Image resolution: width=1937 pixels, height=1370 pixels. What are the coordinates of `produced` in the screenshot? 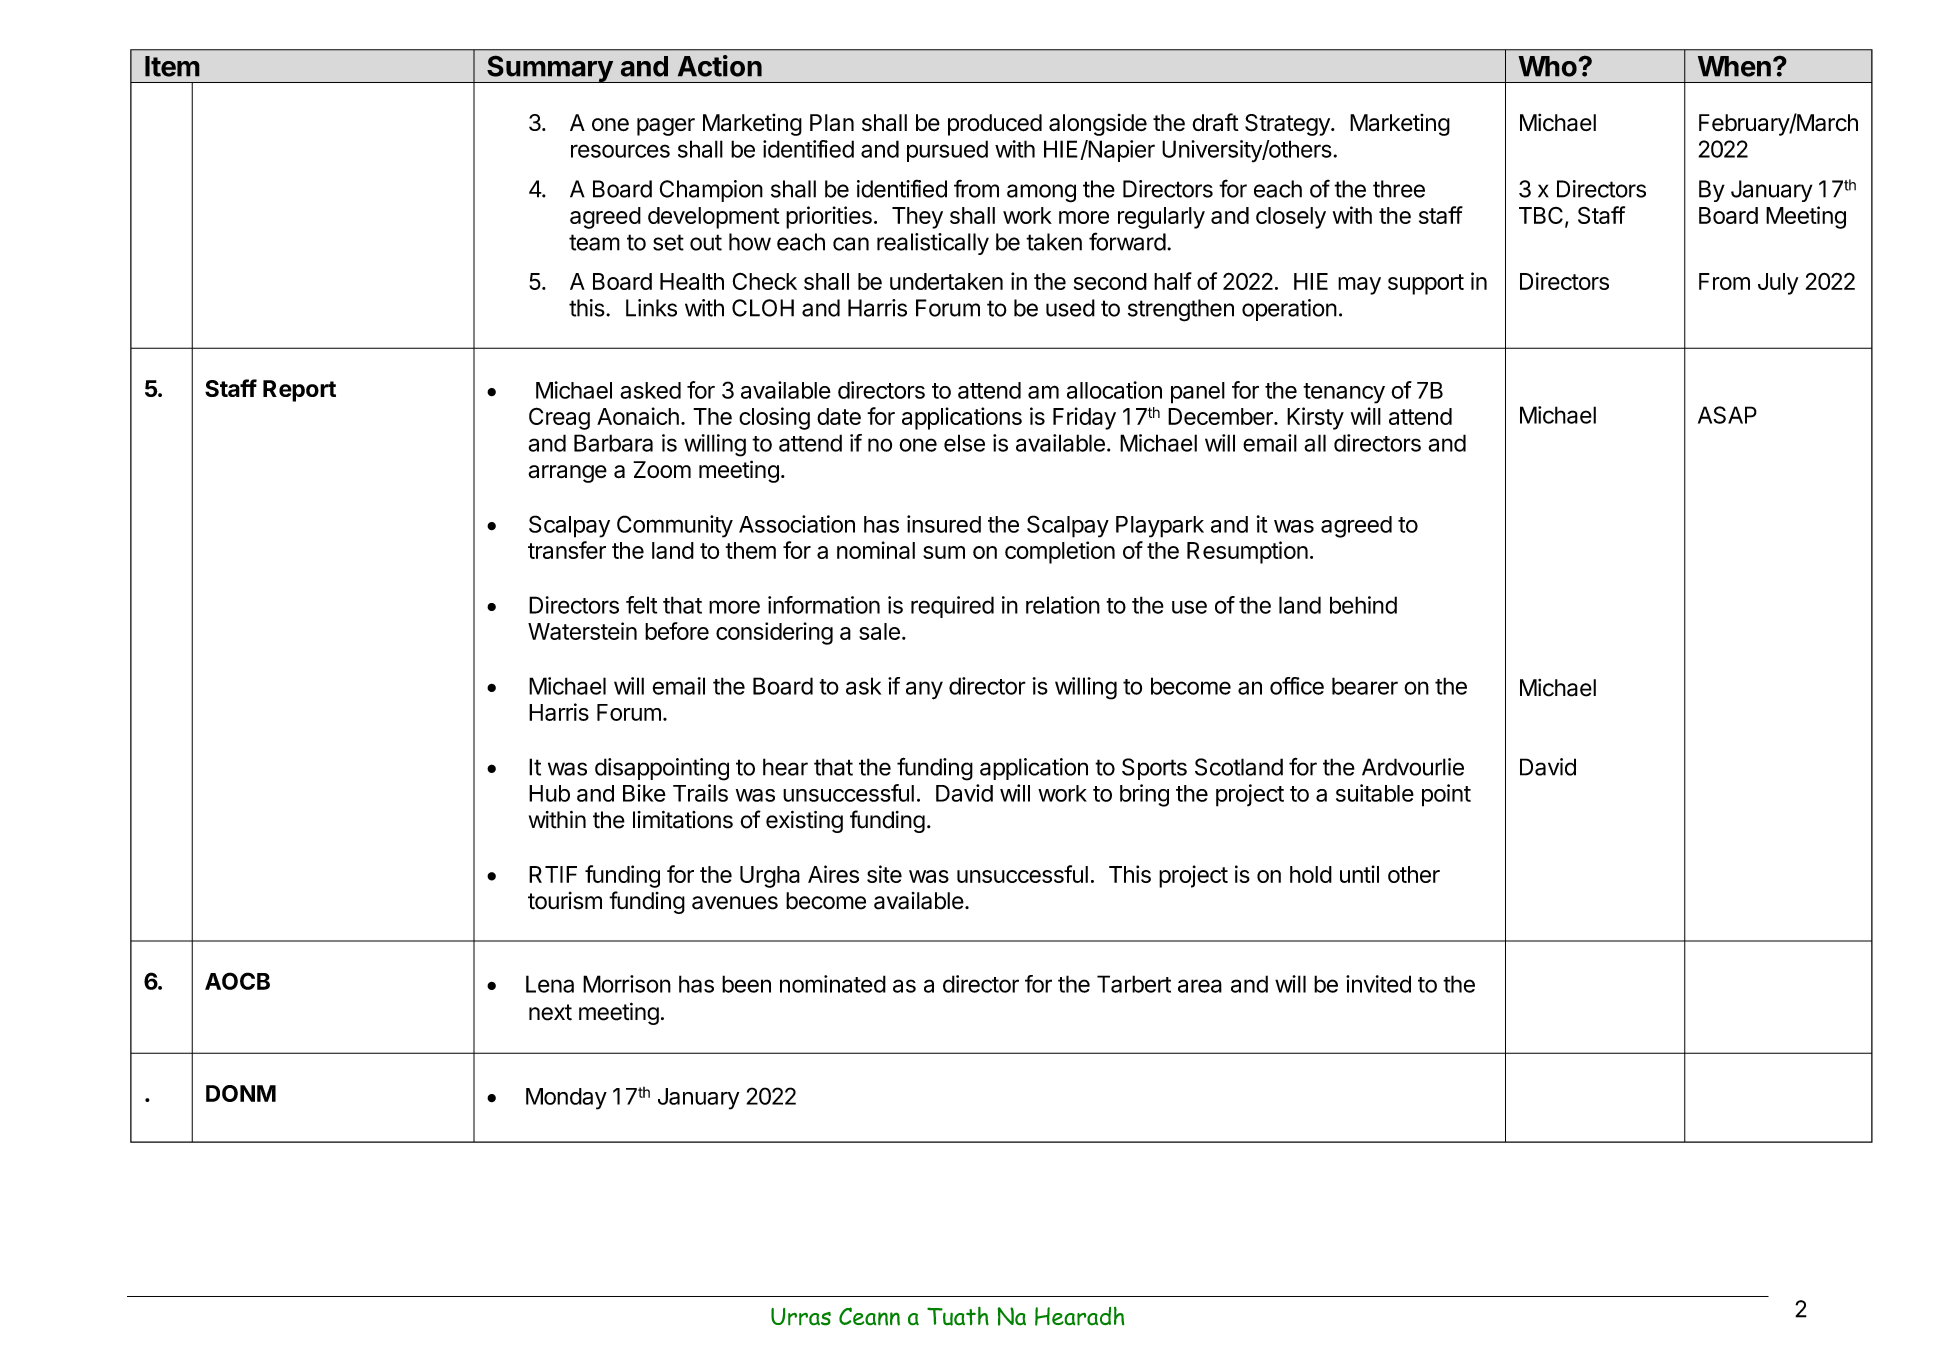 It's located at (995, 125).
